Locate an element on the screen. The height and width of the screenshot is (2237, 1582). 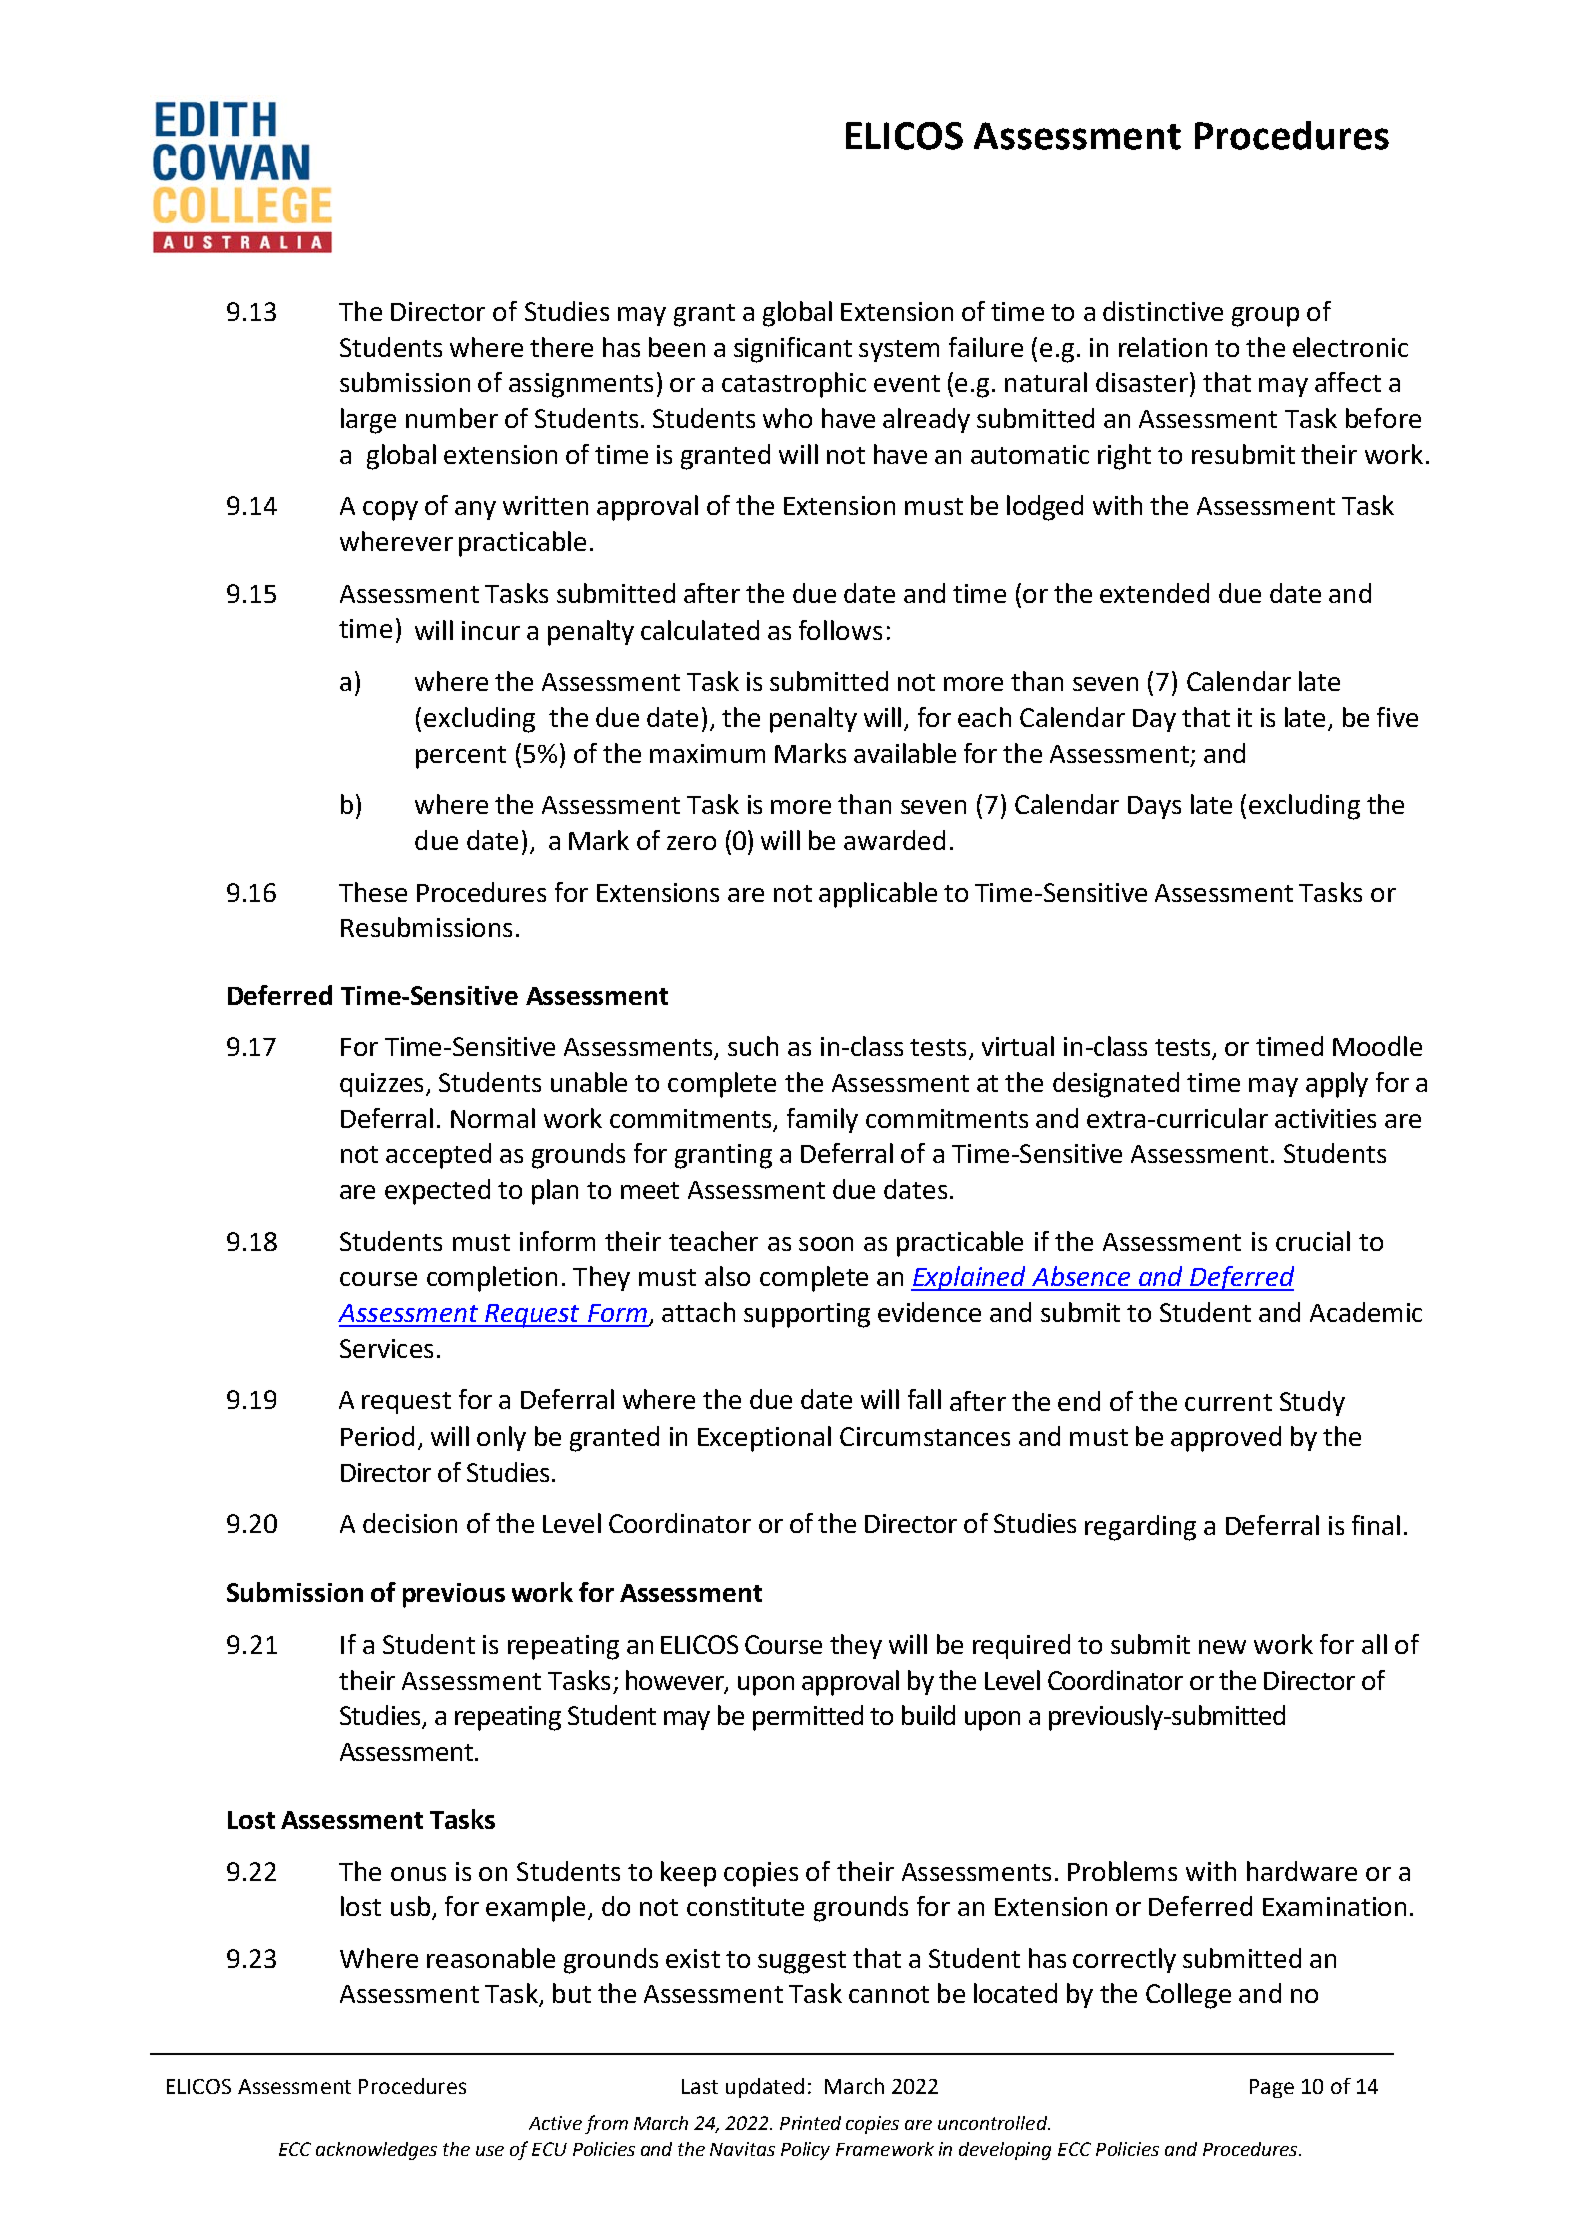
system is located at coordinates (899, 351).
